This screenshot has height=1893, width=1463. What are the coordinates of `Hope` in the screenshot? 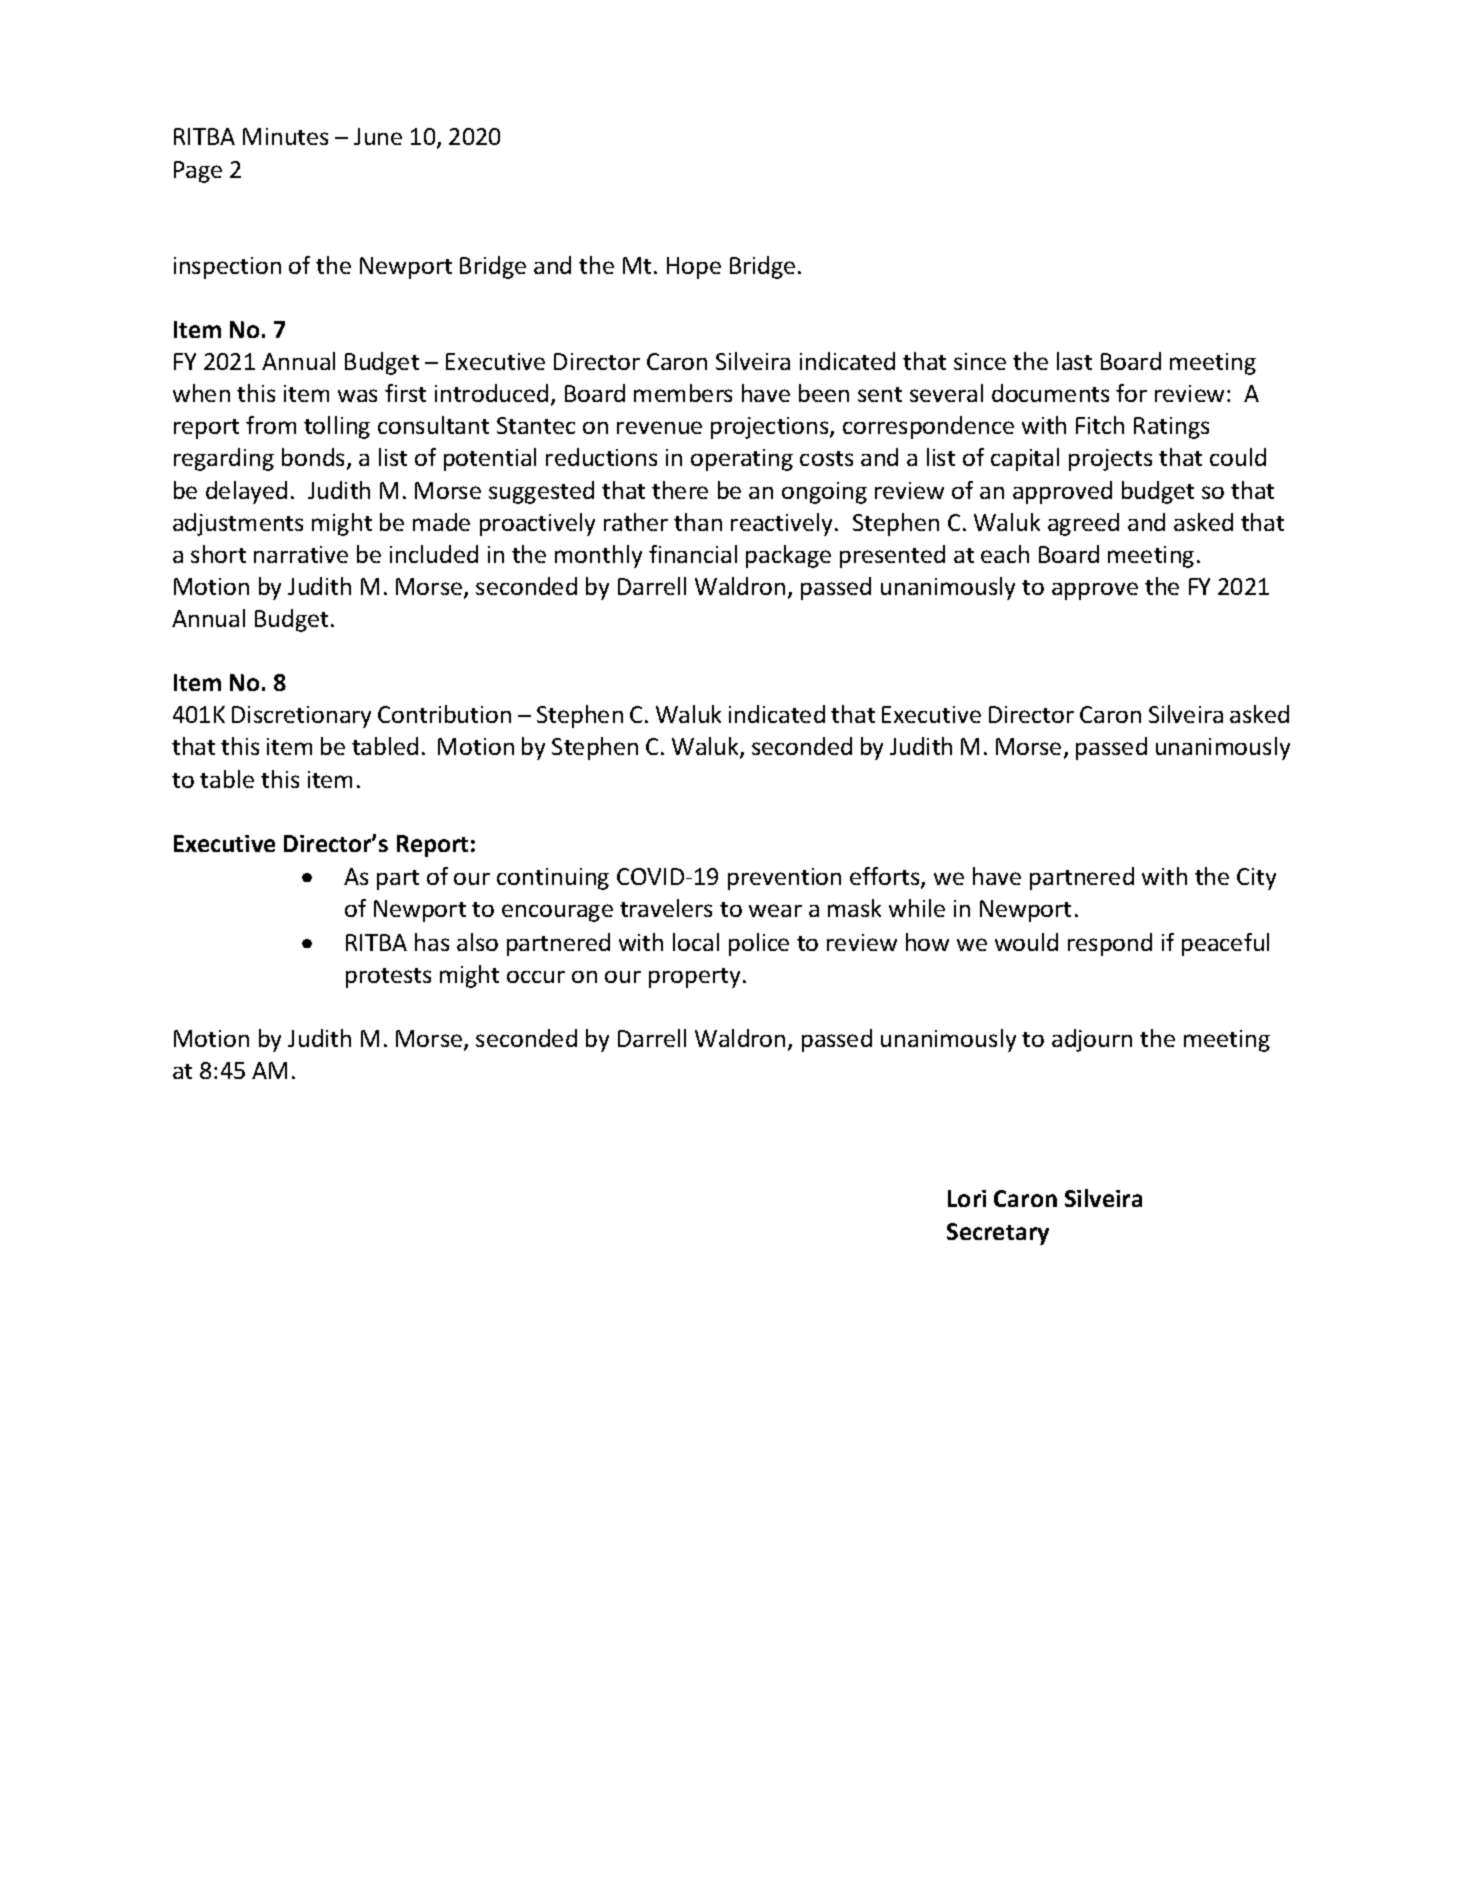 It's located at (694, 268).
